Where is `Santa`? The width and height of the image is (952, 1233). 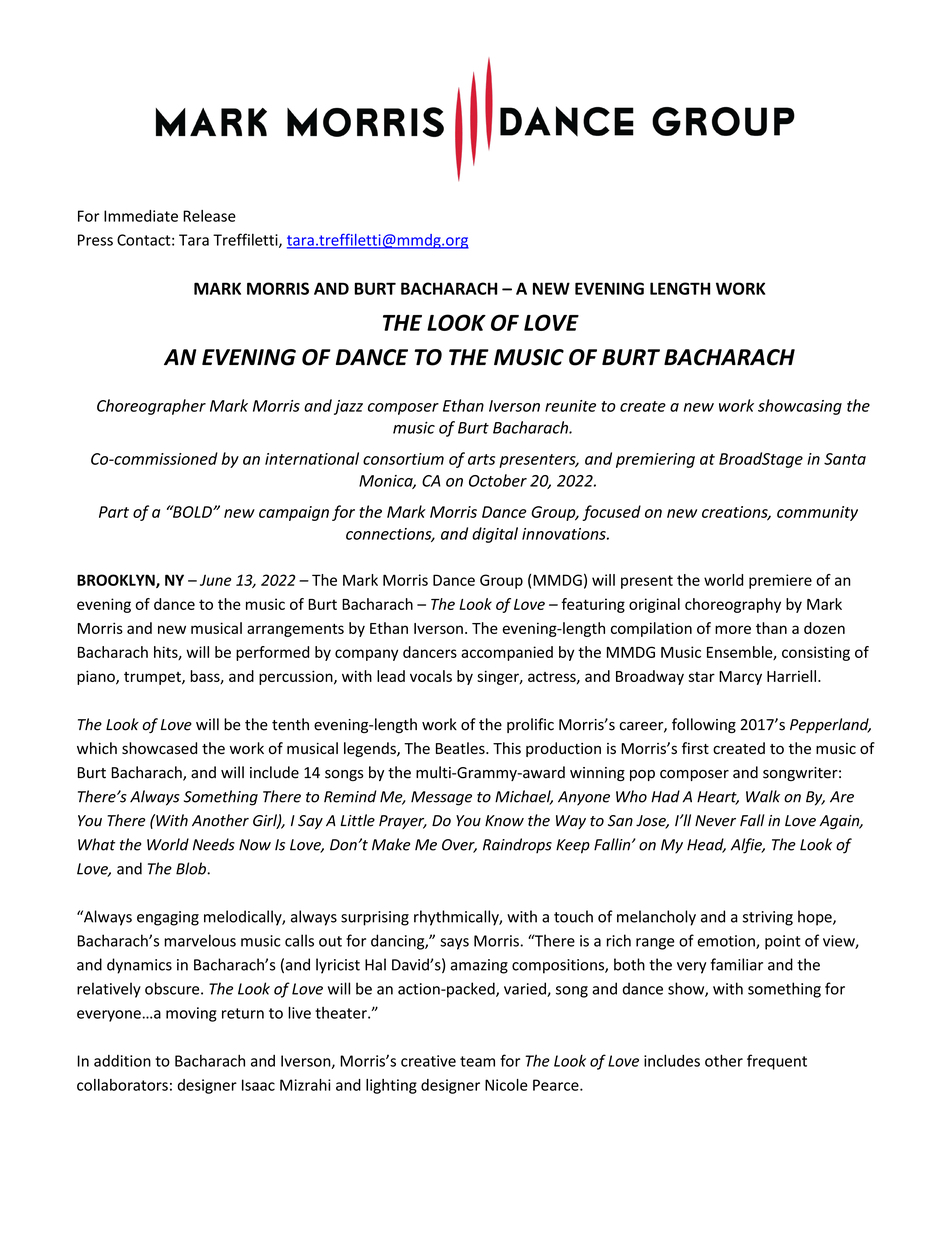 Santa is located at coordinates (845, 459).
